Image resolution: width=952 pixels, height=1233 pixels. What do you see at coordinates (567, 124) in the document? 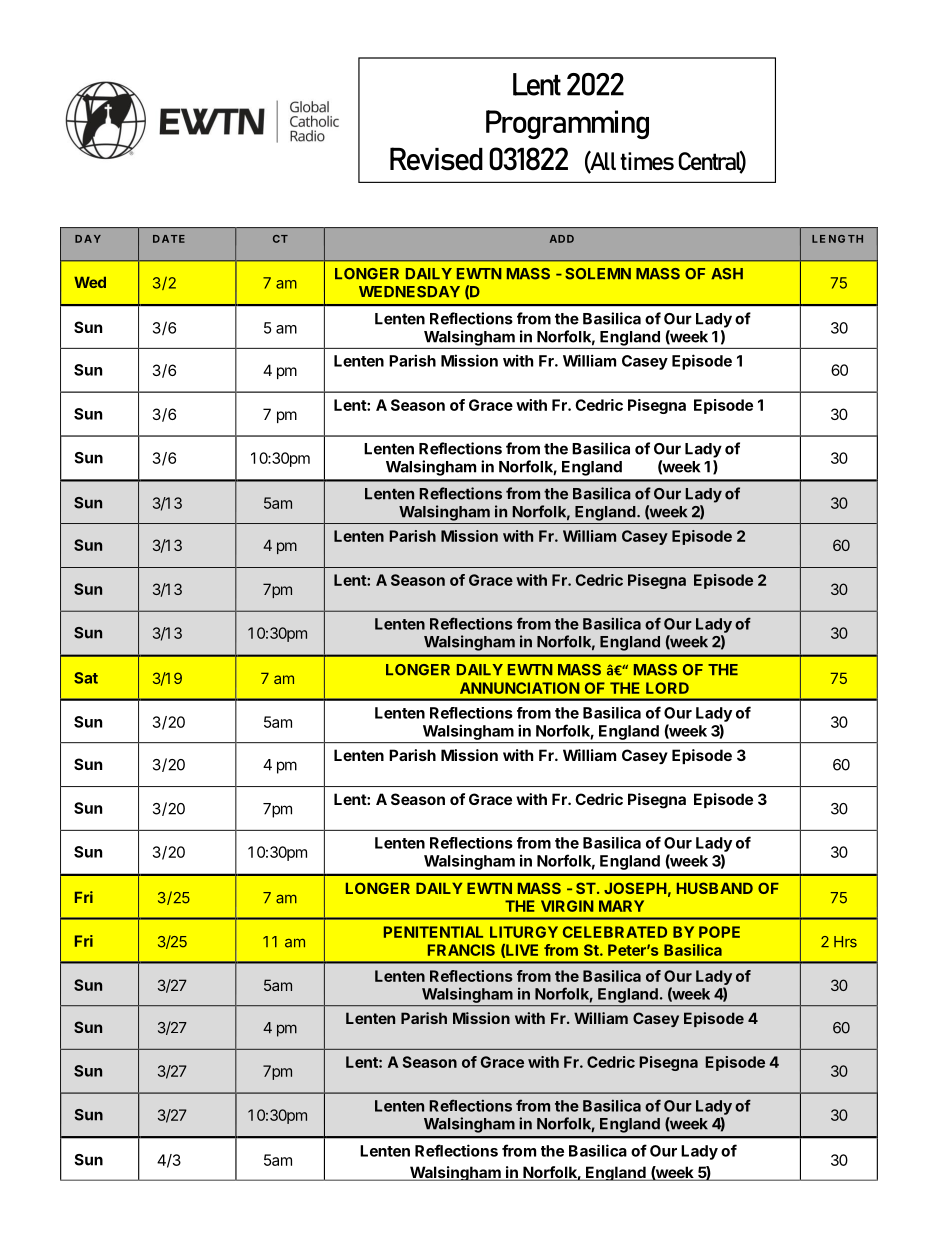
I see `Programming` at bounding box center [567, 124].
